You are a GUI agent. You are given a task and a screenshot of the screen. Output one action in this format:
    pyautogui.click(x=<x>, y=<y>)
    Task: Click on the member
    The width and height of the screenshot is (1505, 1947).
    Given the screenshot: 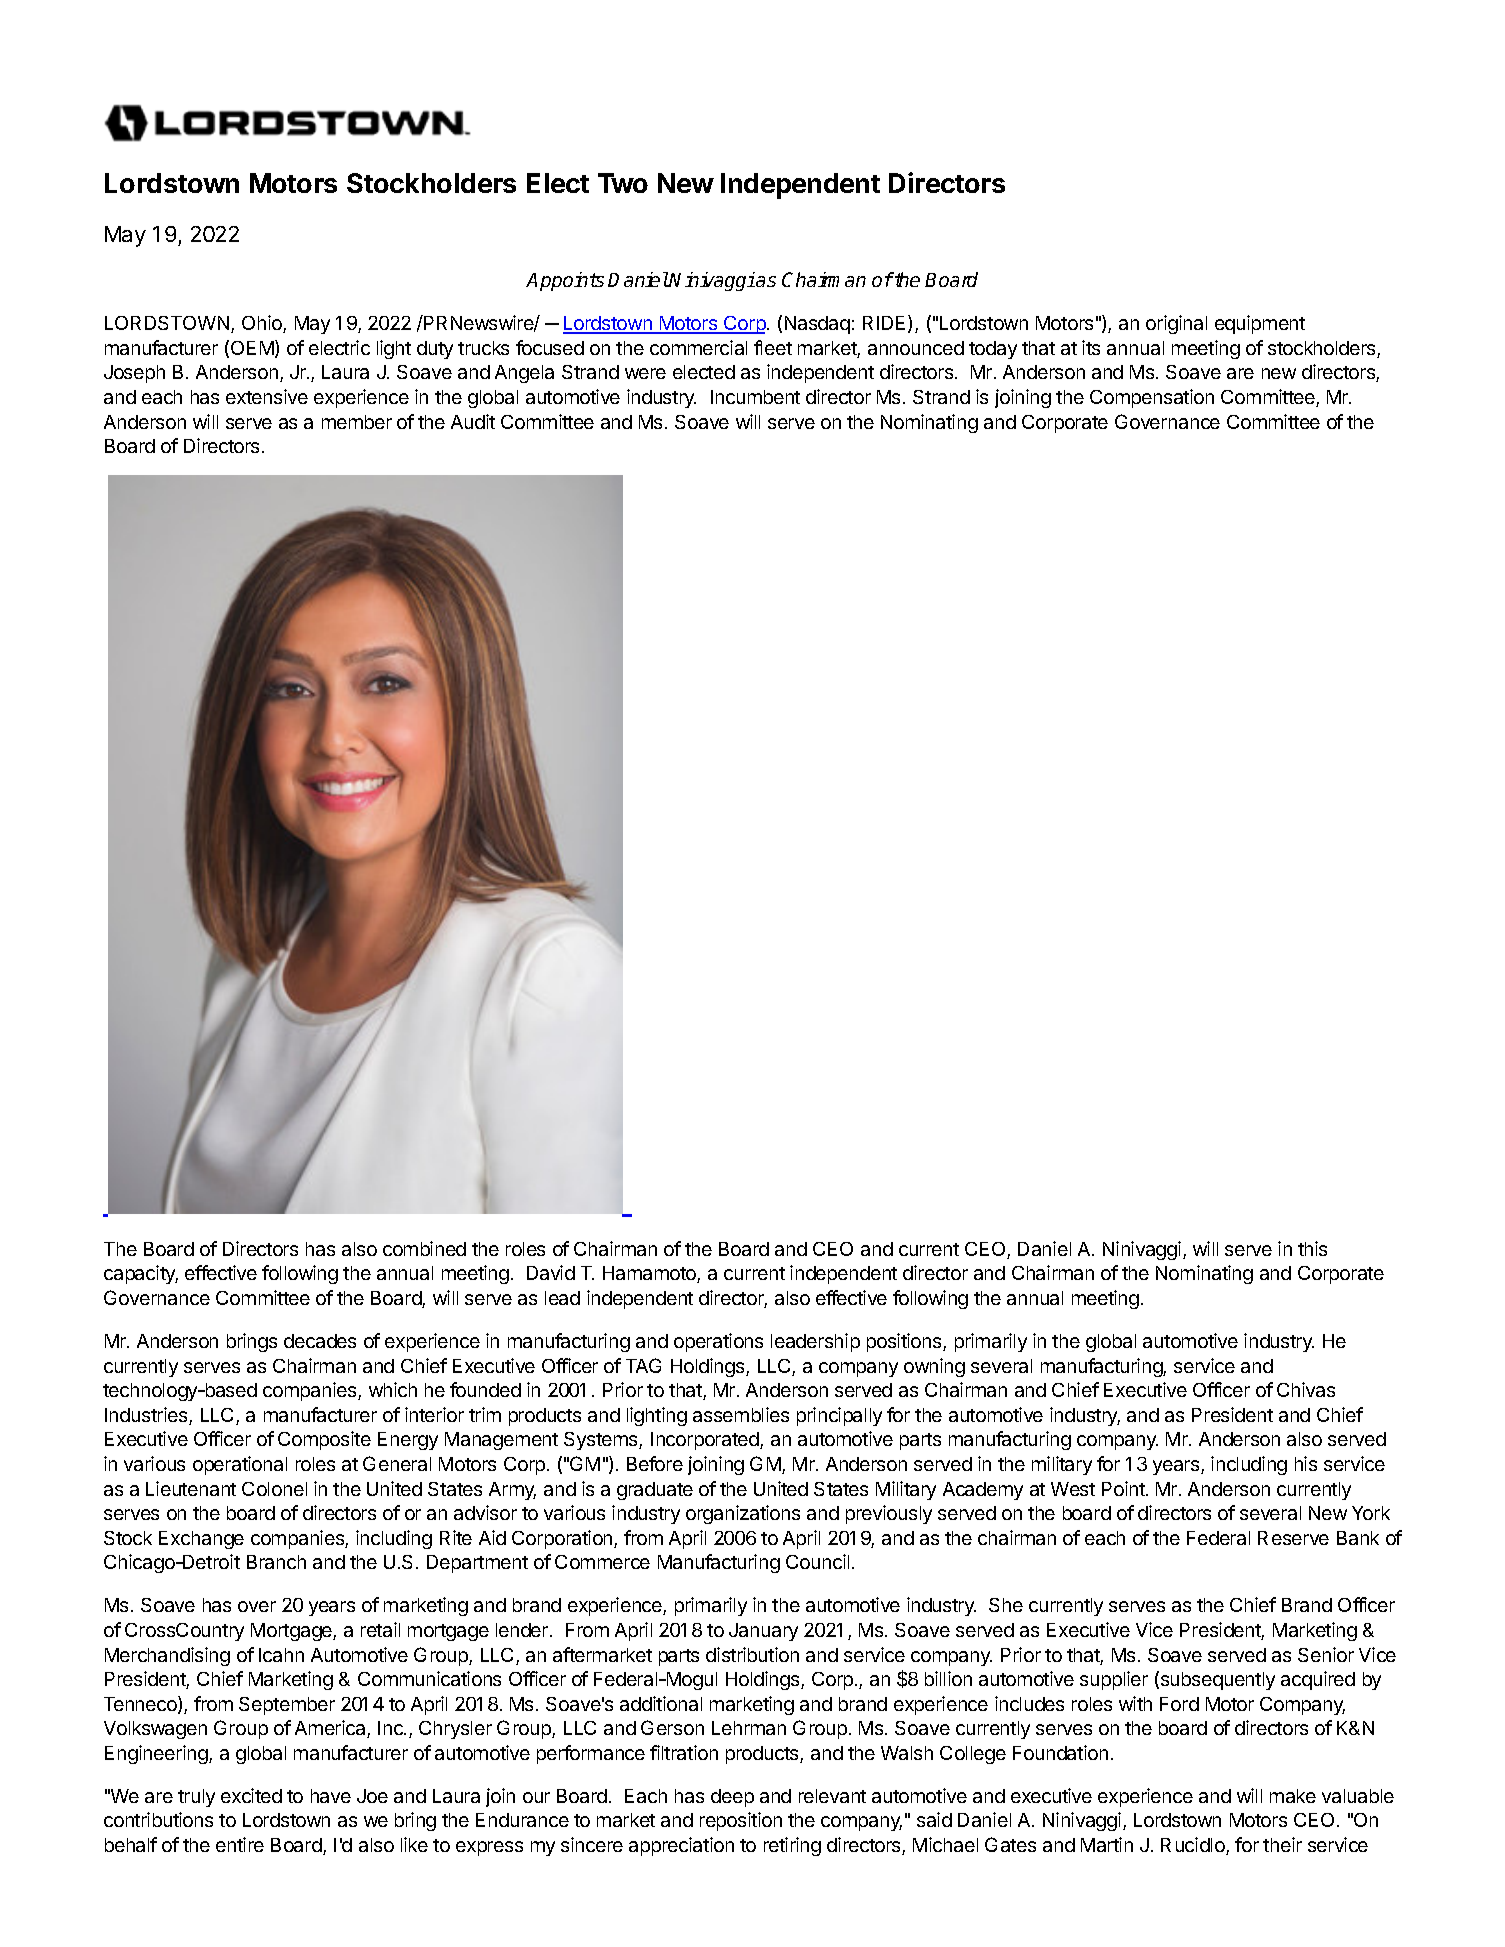 What is the action you would take?
    pyautogui.click(x=357, y=422)
